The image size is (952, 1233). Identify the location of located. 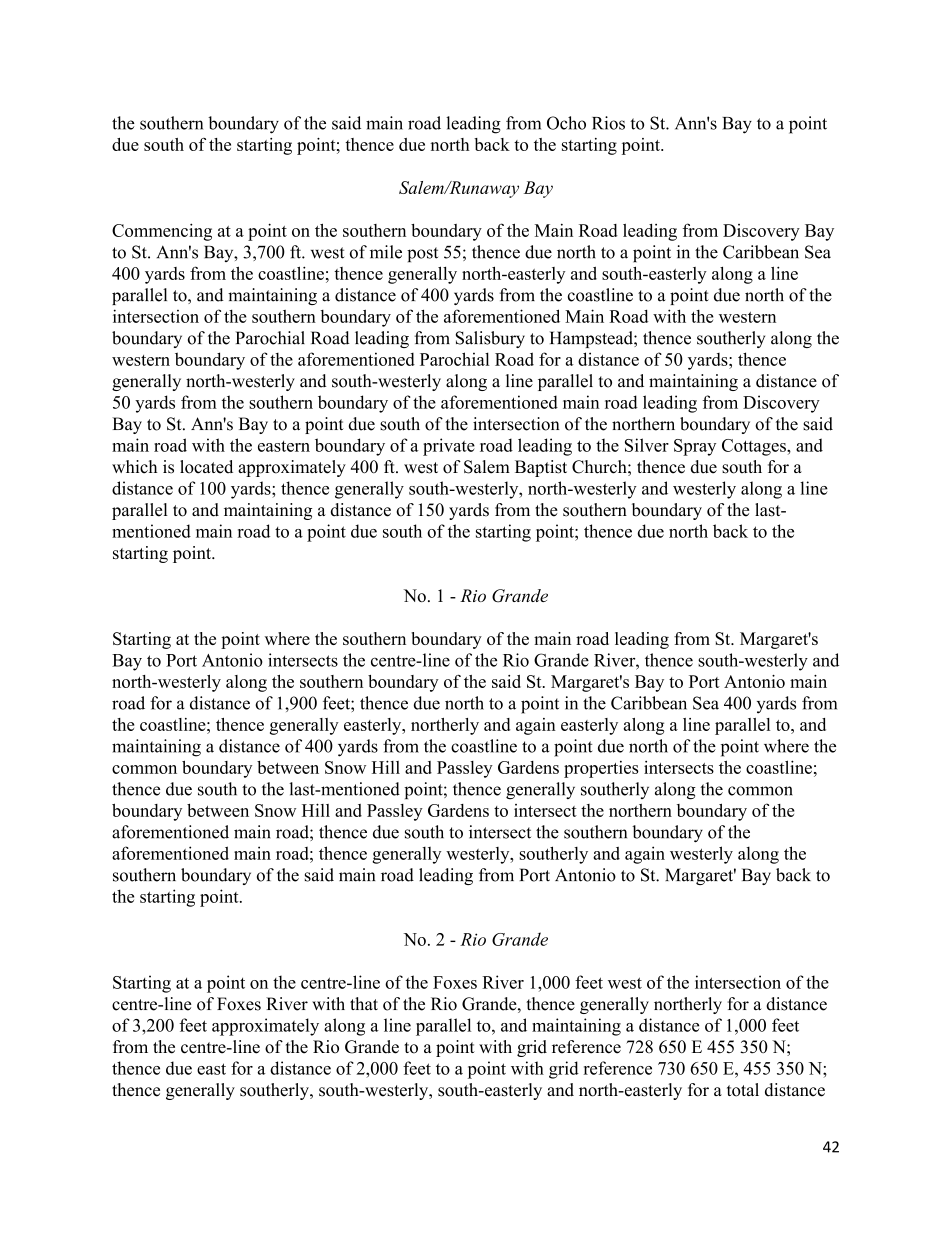
(206, 467).
